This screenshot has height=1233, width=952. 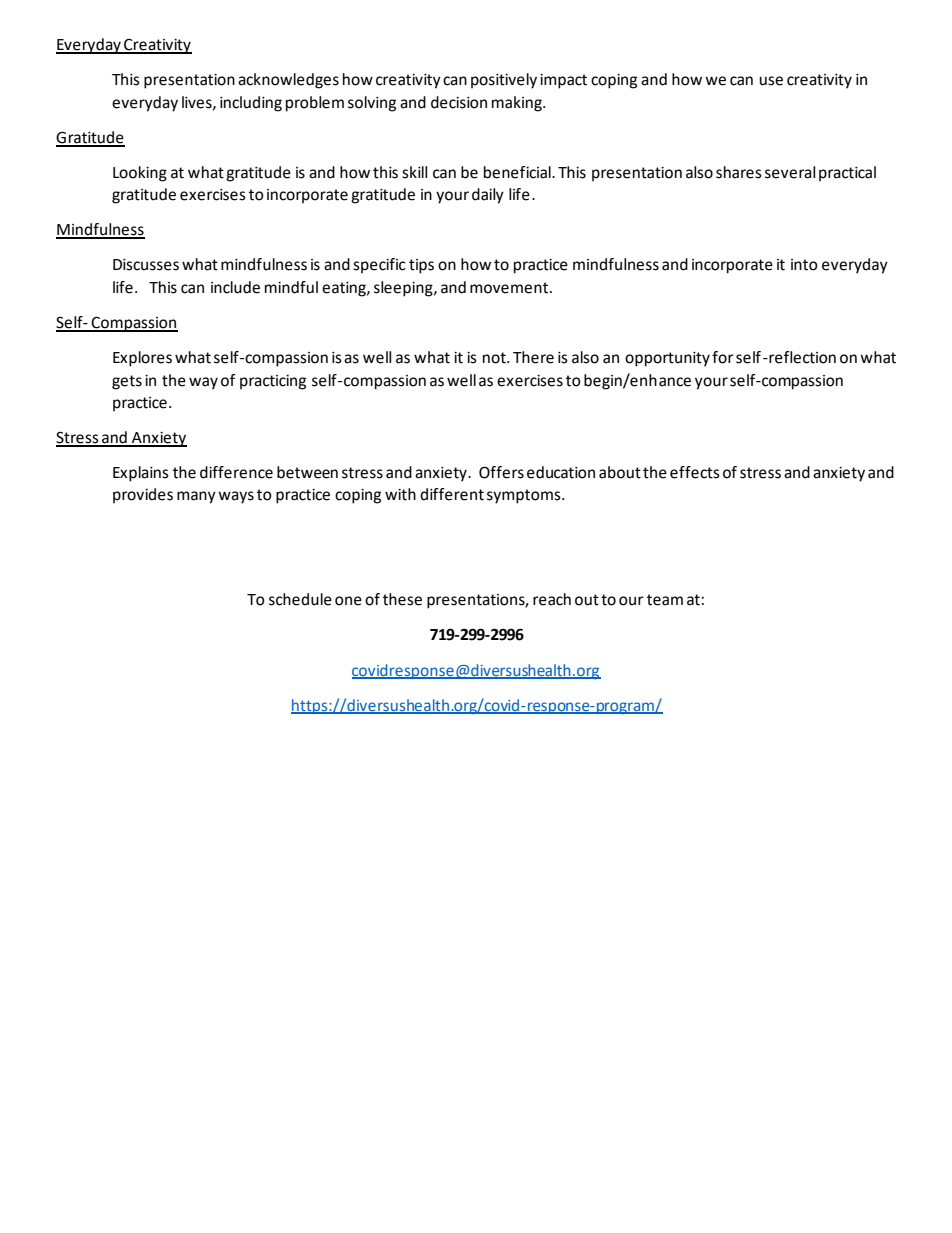 I want to click on for, so click(x=723, y=357).
